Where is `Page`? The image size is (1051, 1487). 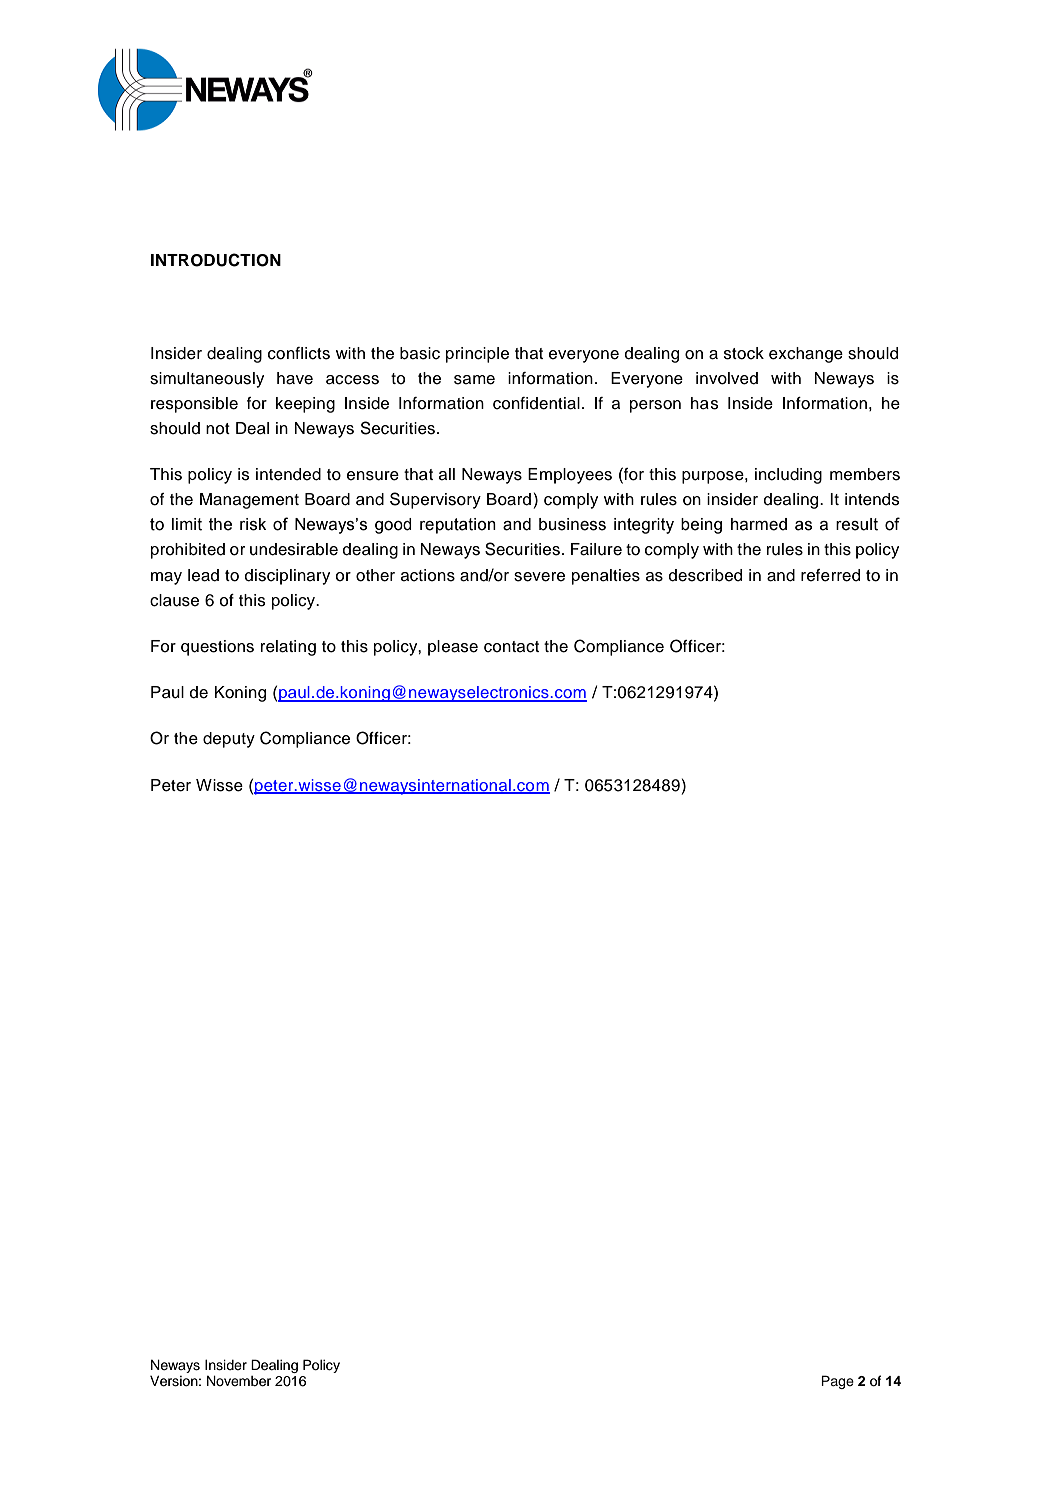 Page is located at coordinates (837, 1382).
